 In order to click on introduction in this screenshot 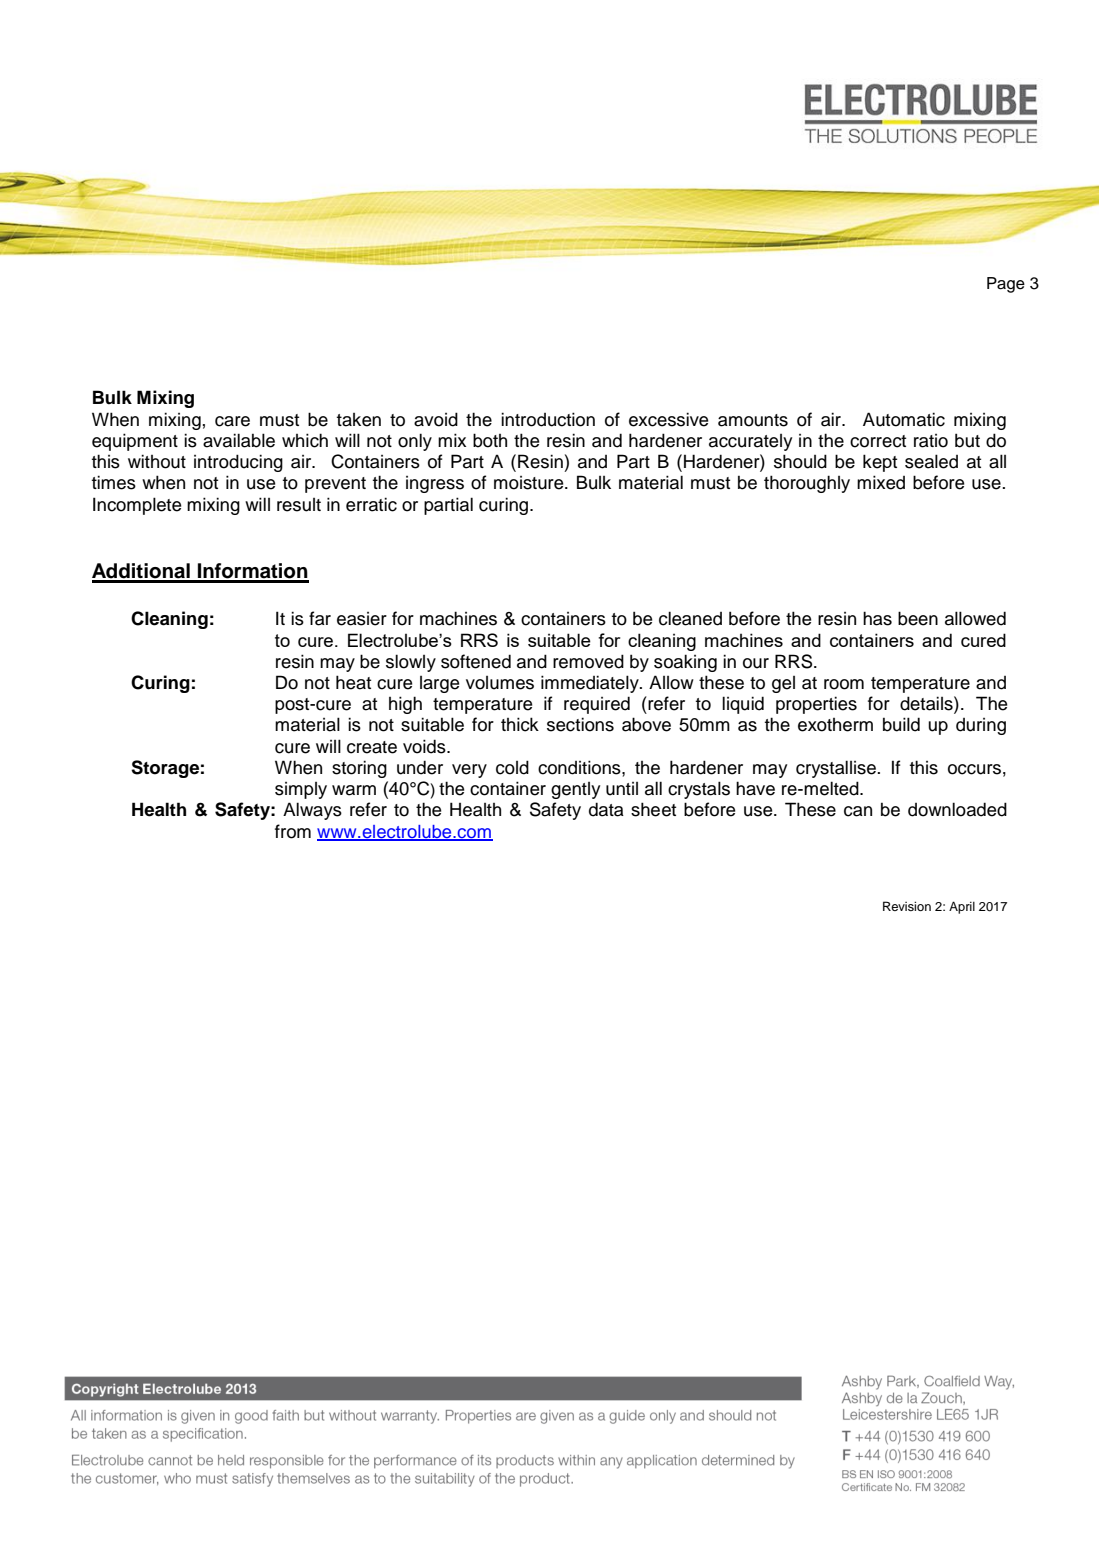, I will do `click(548, 419)`.
